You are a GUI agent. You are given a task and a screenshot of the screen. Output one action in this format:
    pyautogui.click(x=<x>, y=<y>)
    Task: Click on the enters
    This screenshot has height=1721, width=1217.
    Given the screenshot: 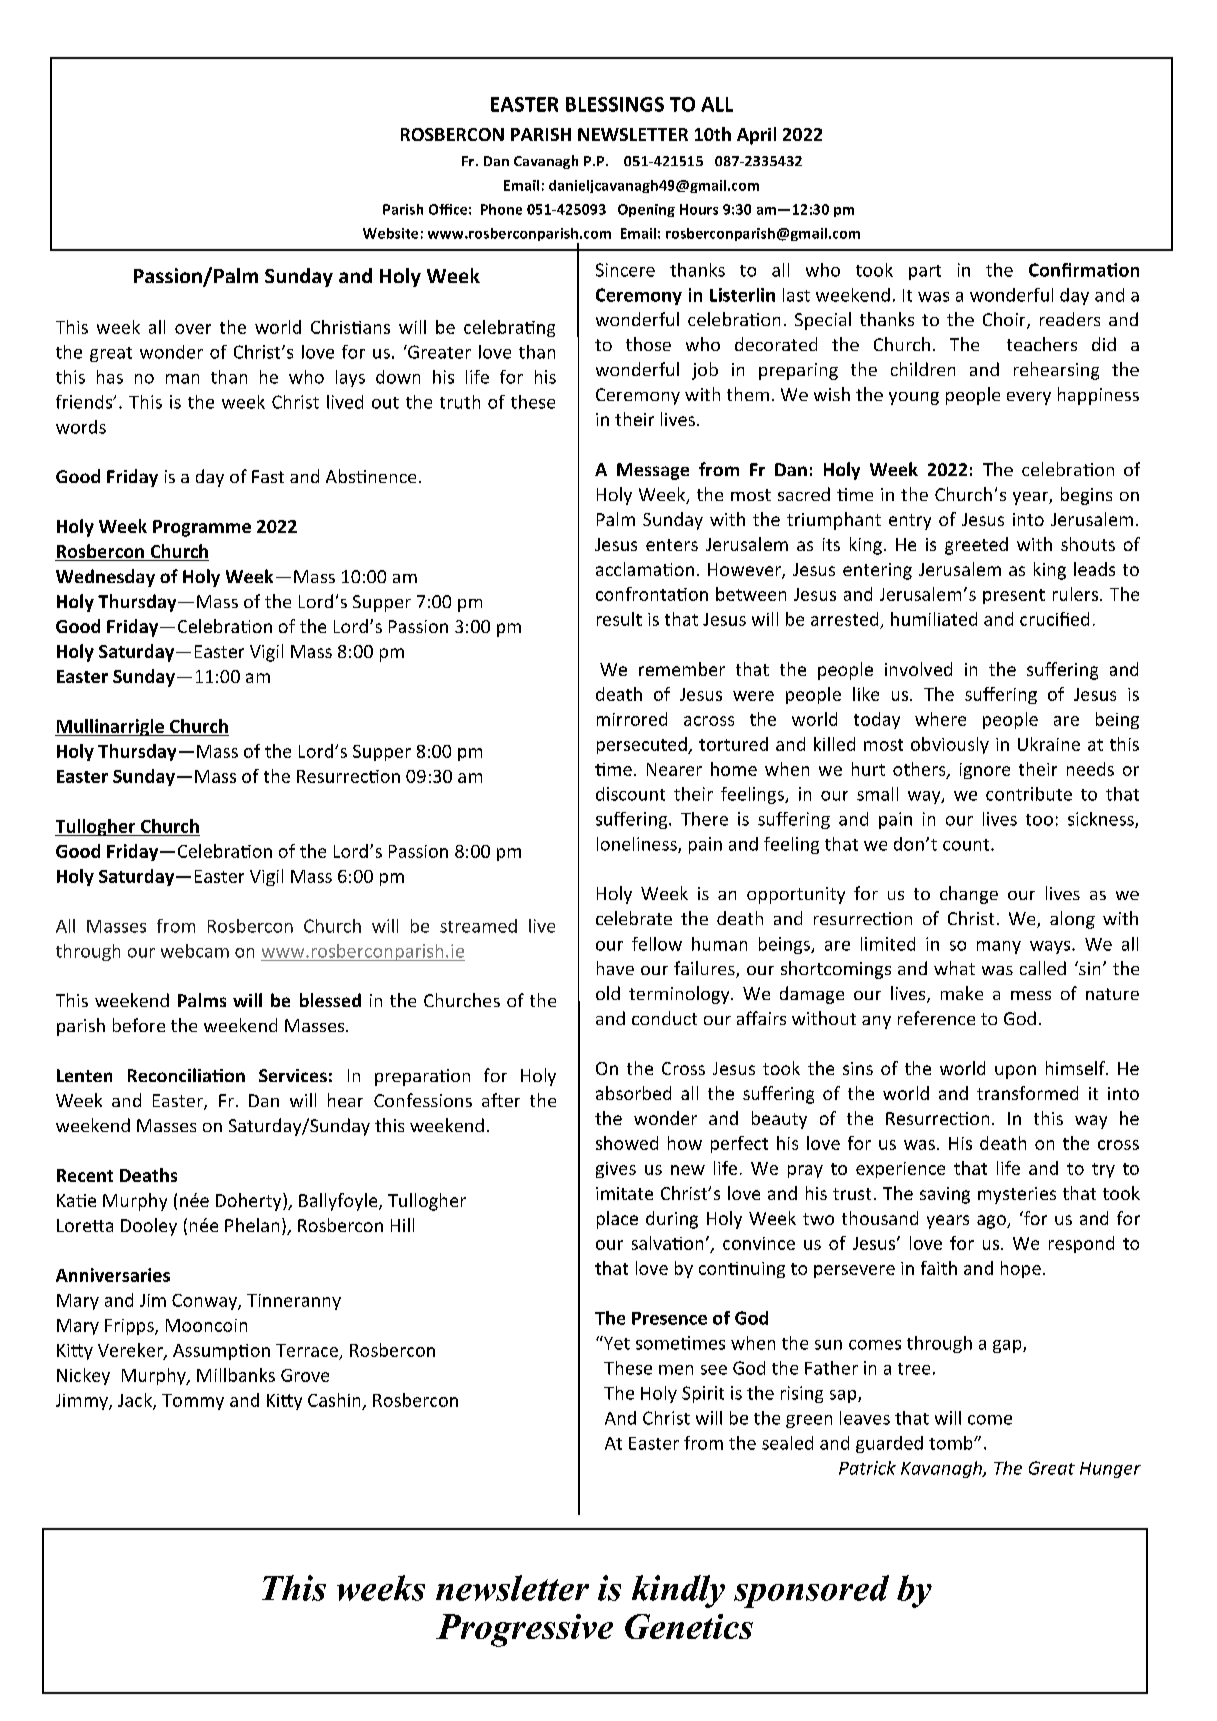 What is the action you would take?
    pyautogui.click(x=672, y=545)
